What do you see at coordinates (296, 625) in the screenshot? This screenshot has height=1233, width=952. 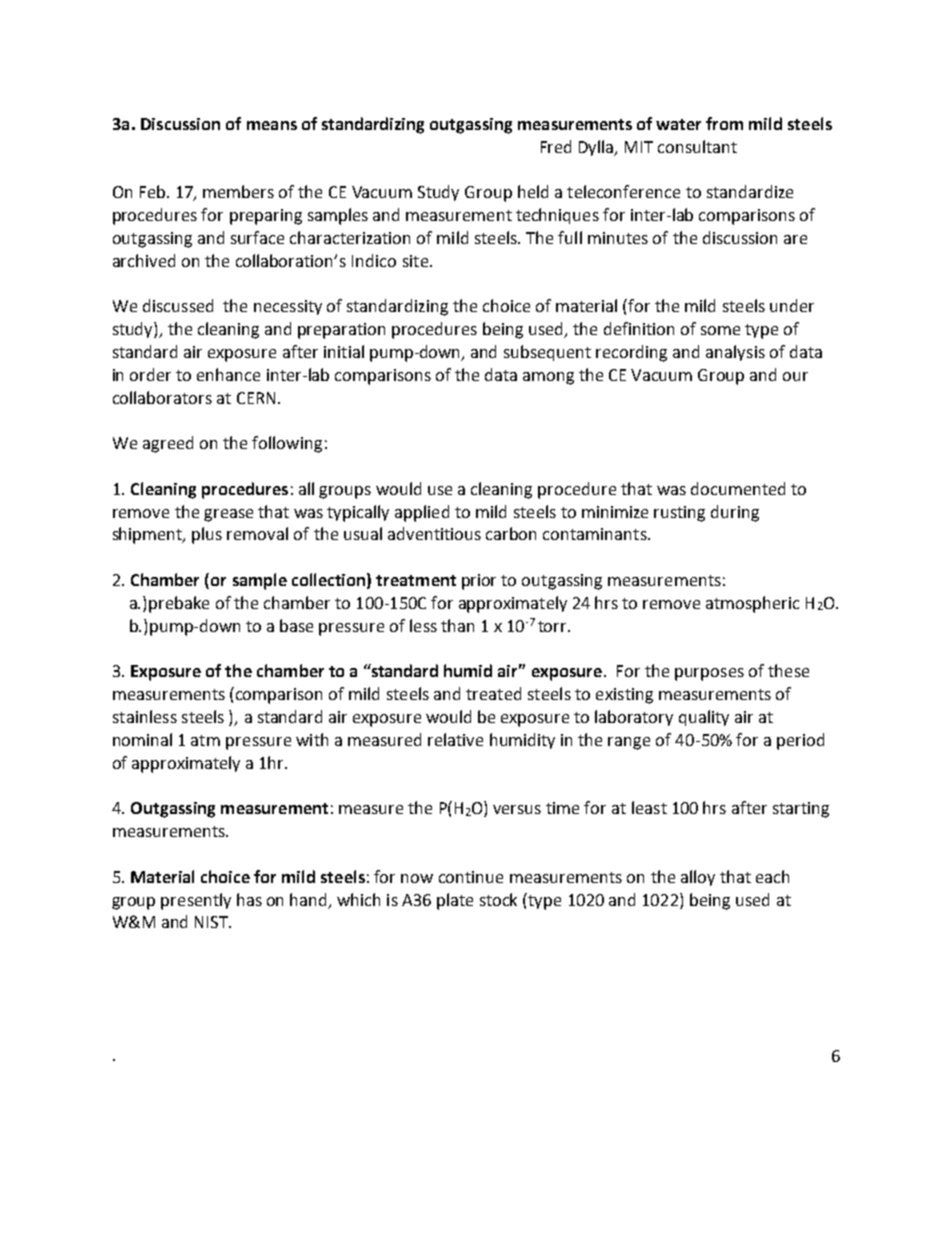 I see `base` at bounding box center [296, 625].
